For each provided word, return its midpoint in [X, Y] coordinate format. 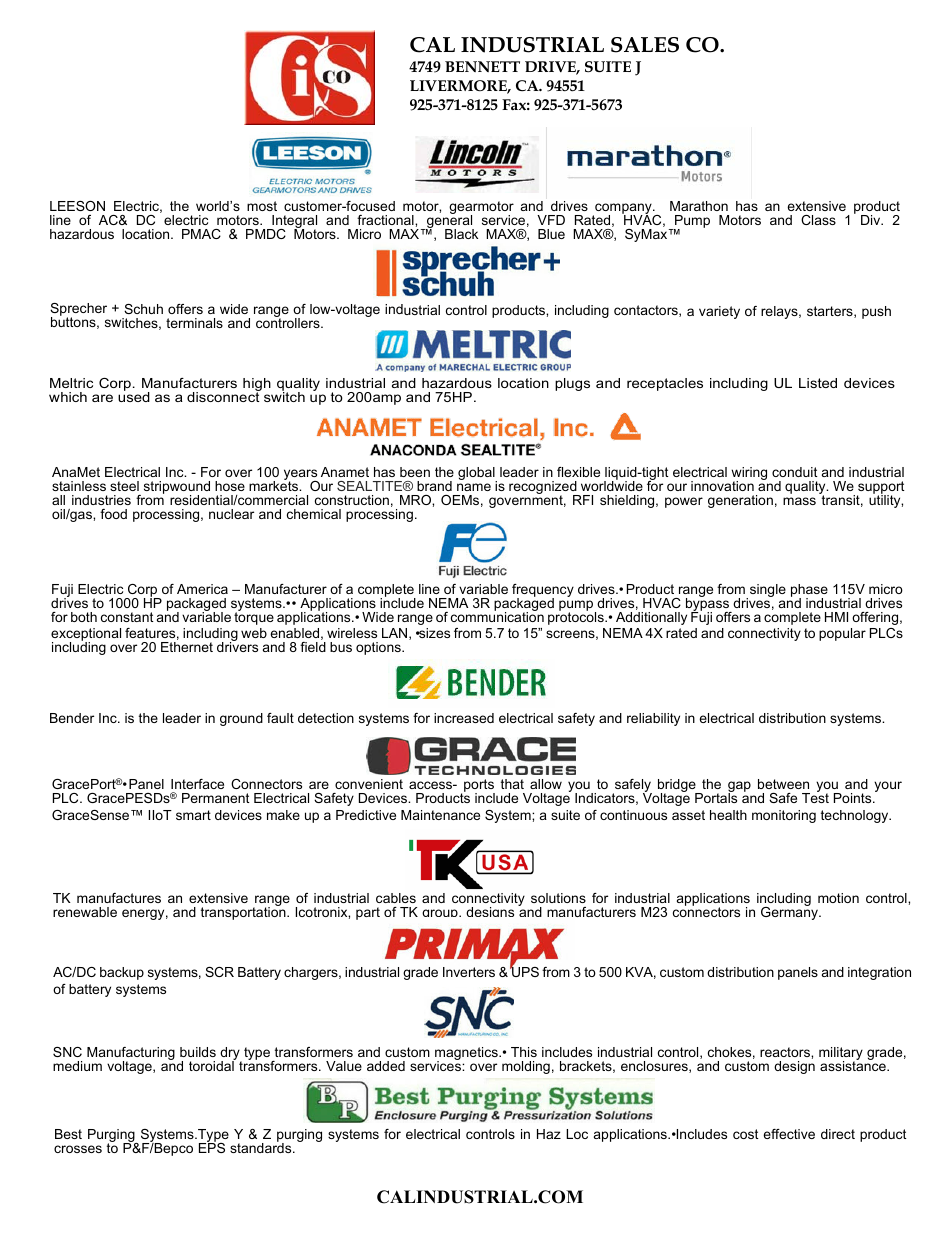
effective [789, 1134]
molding [526, 1067]
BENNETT [482, 66]
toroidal [212, 1065]
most [262, 206]
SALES [645, 45]
